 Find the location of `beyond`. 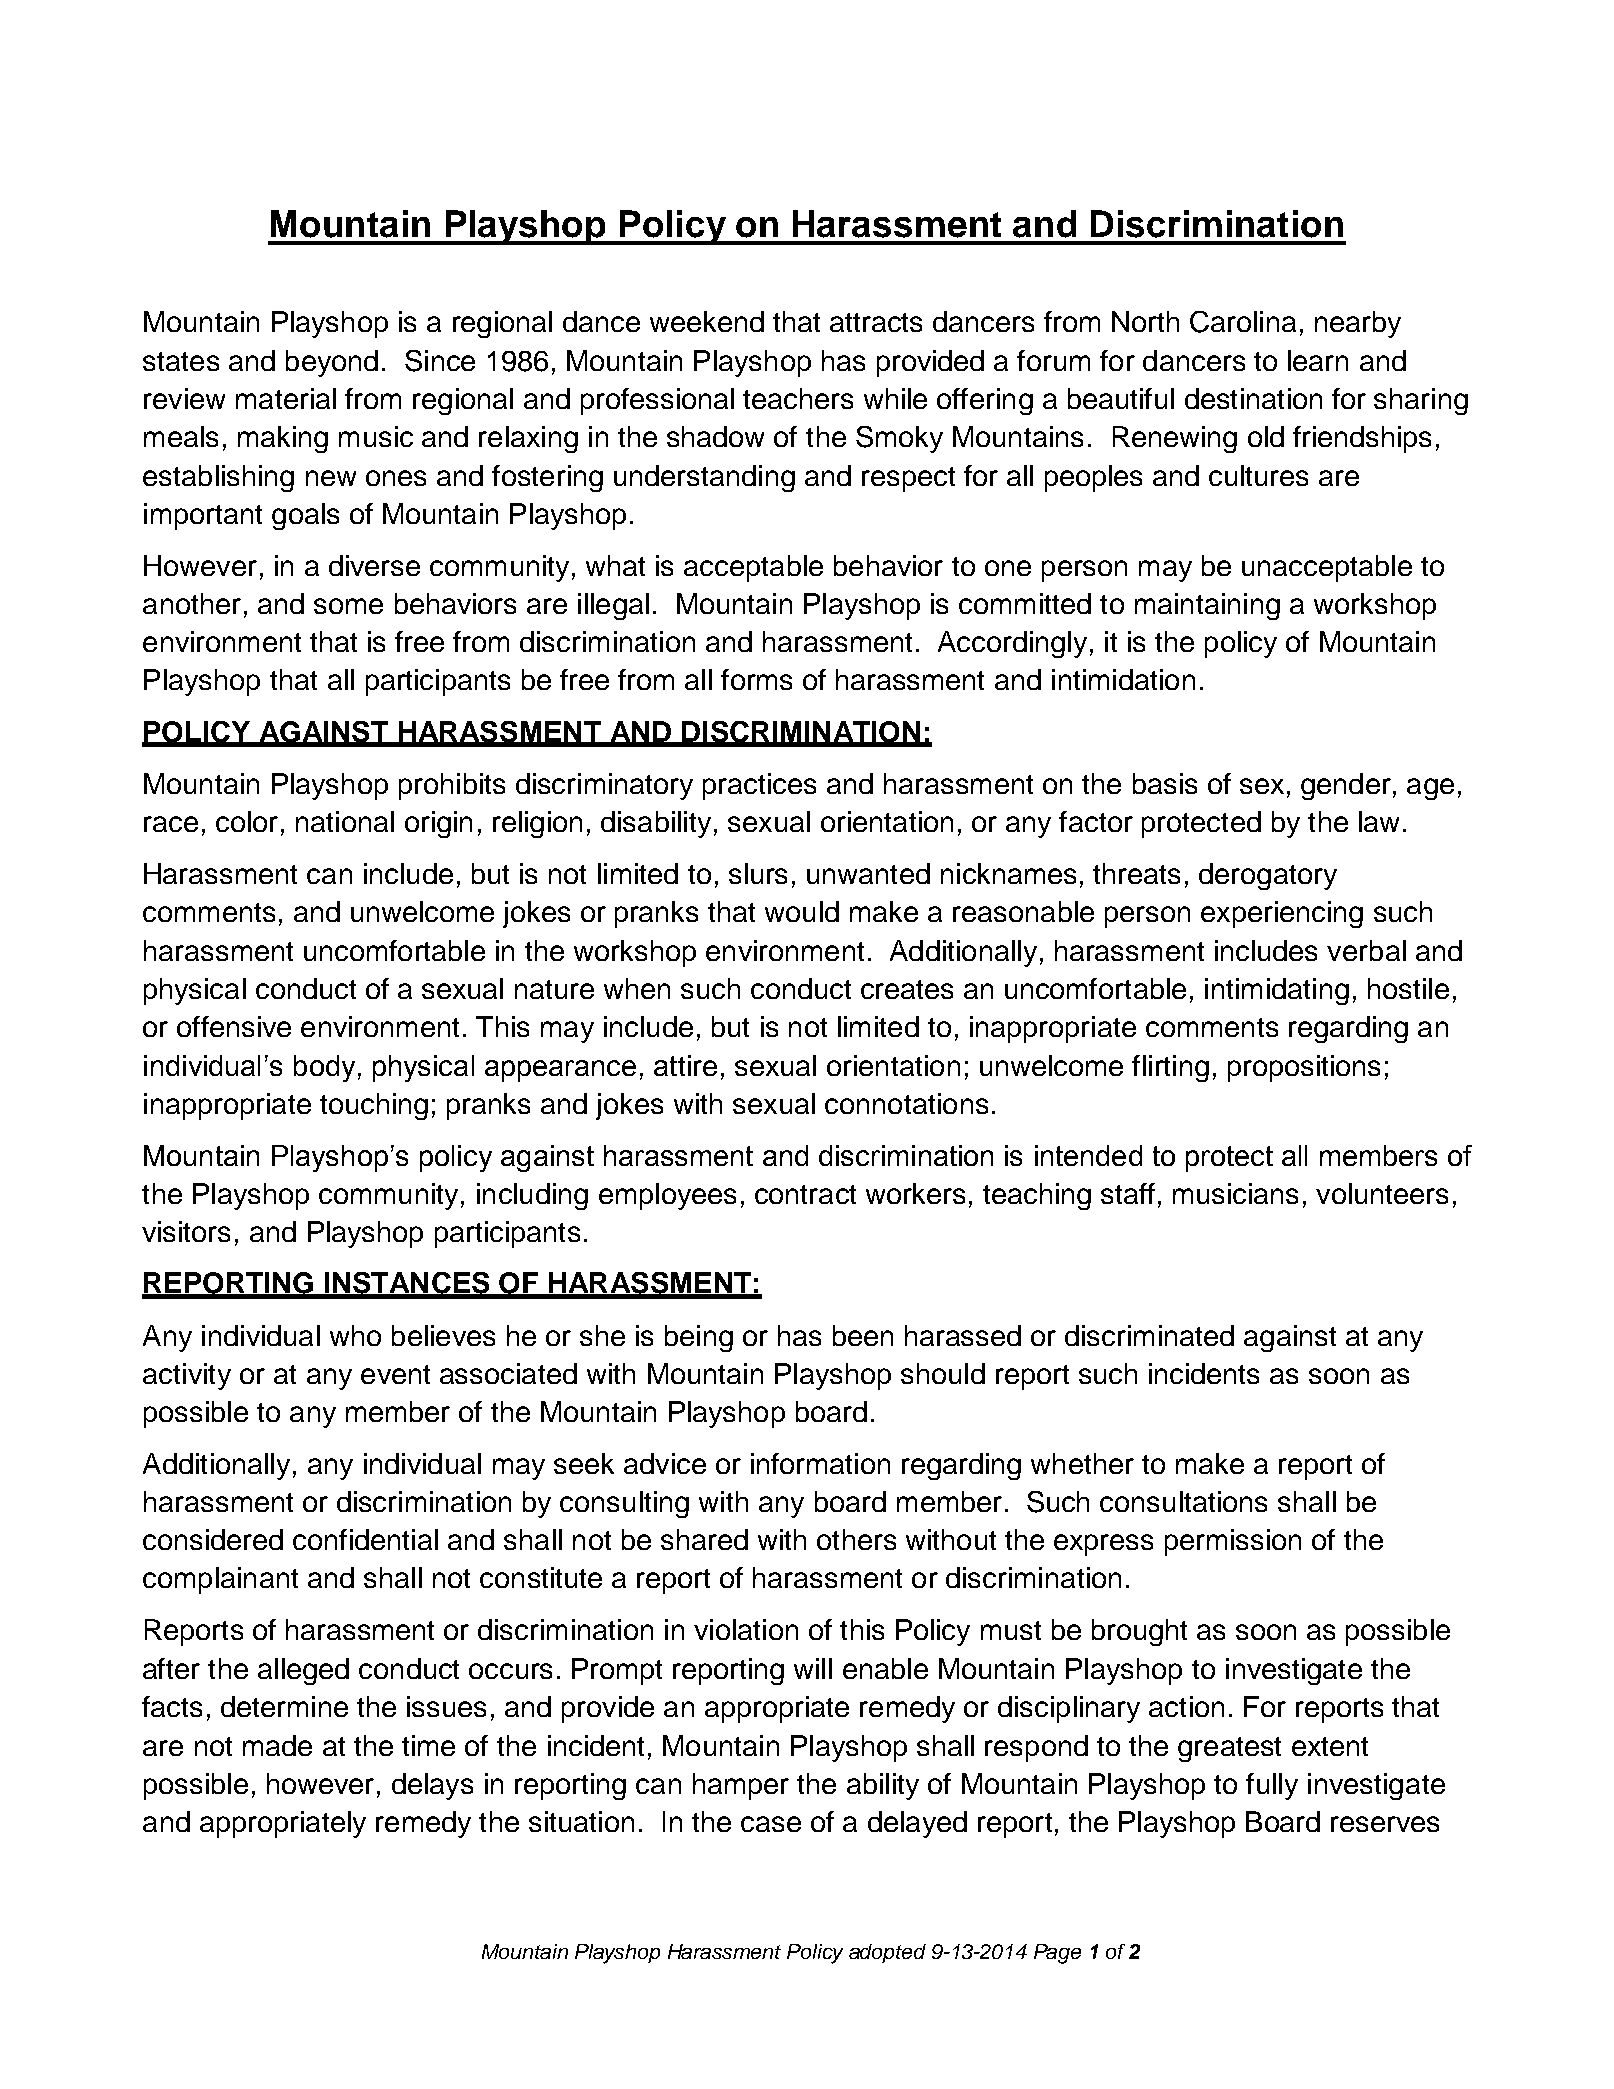

beyond is located at coordinates (332, 363).
